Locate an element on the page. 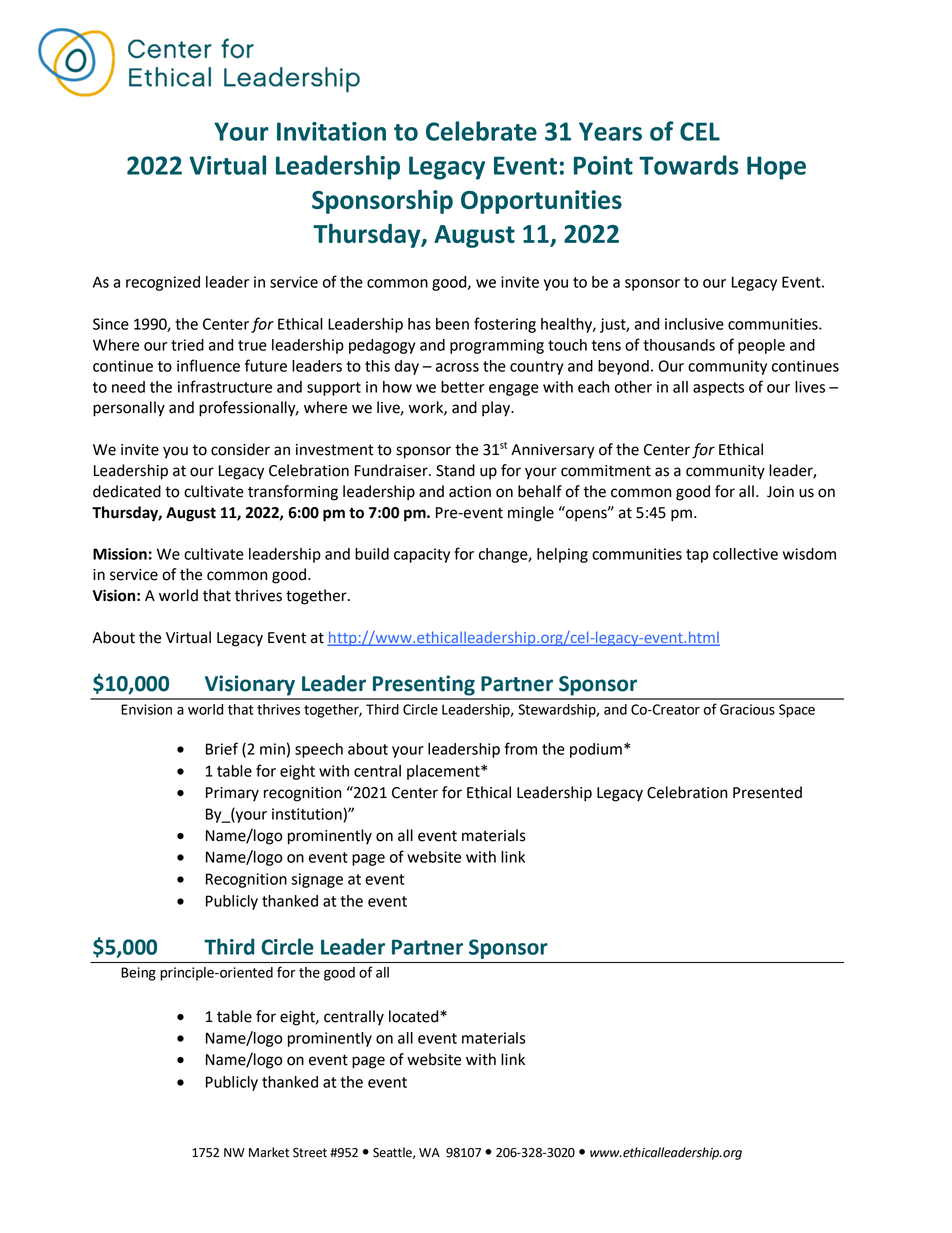  Celebrate is located at coordinates (481, 131).
